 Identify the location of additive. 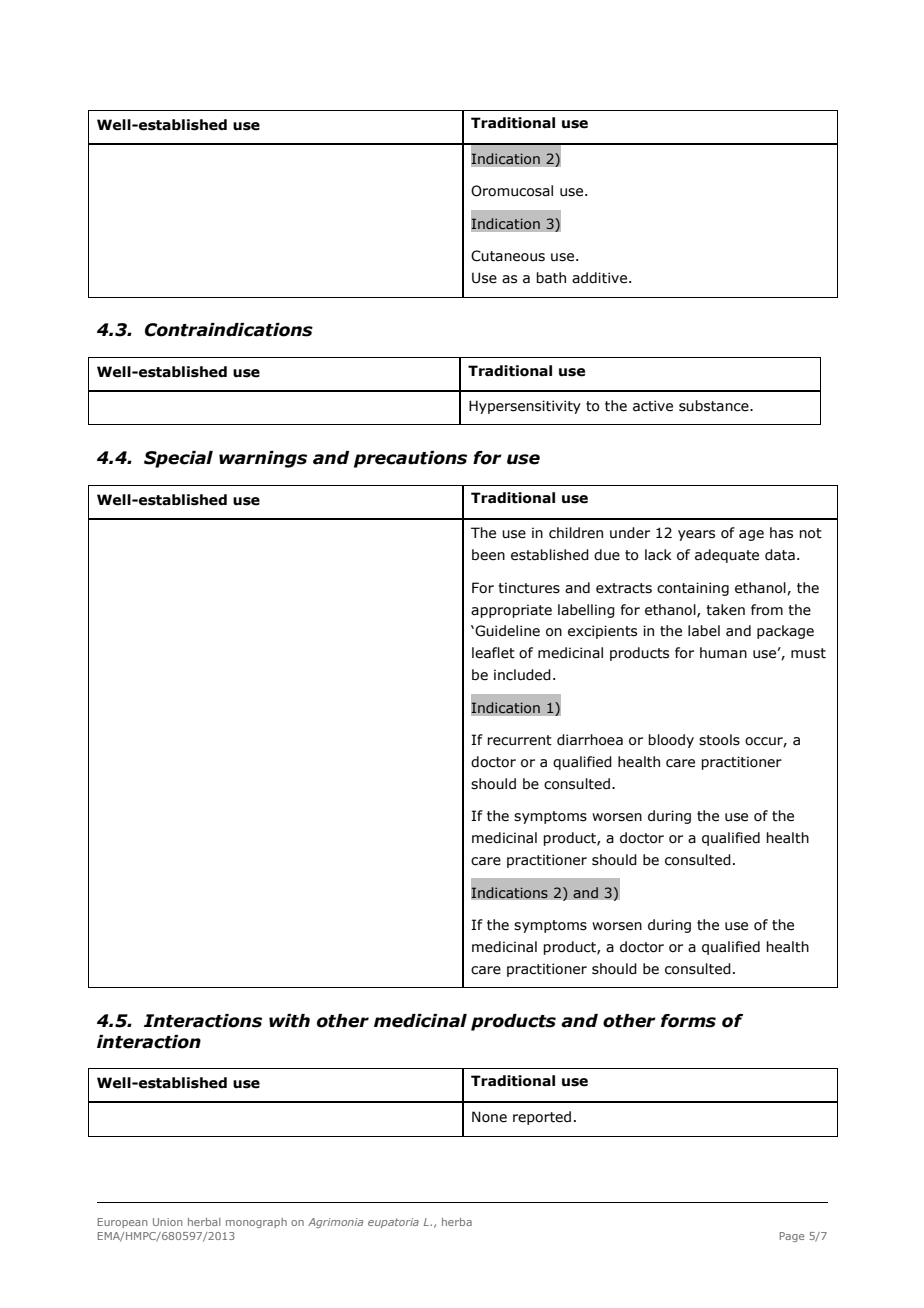
(601, 278).
